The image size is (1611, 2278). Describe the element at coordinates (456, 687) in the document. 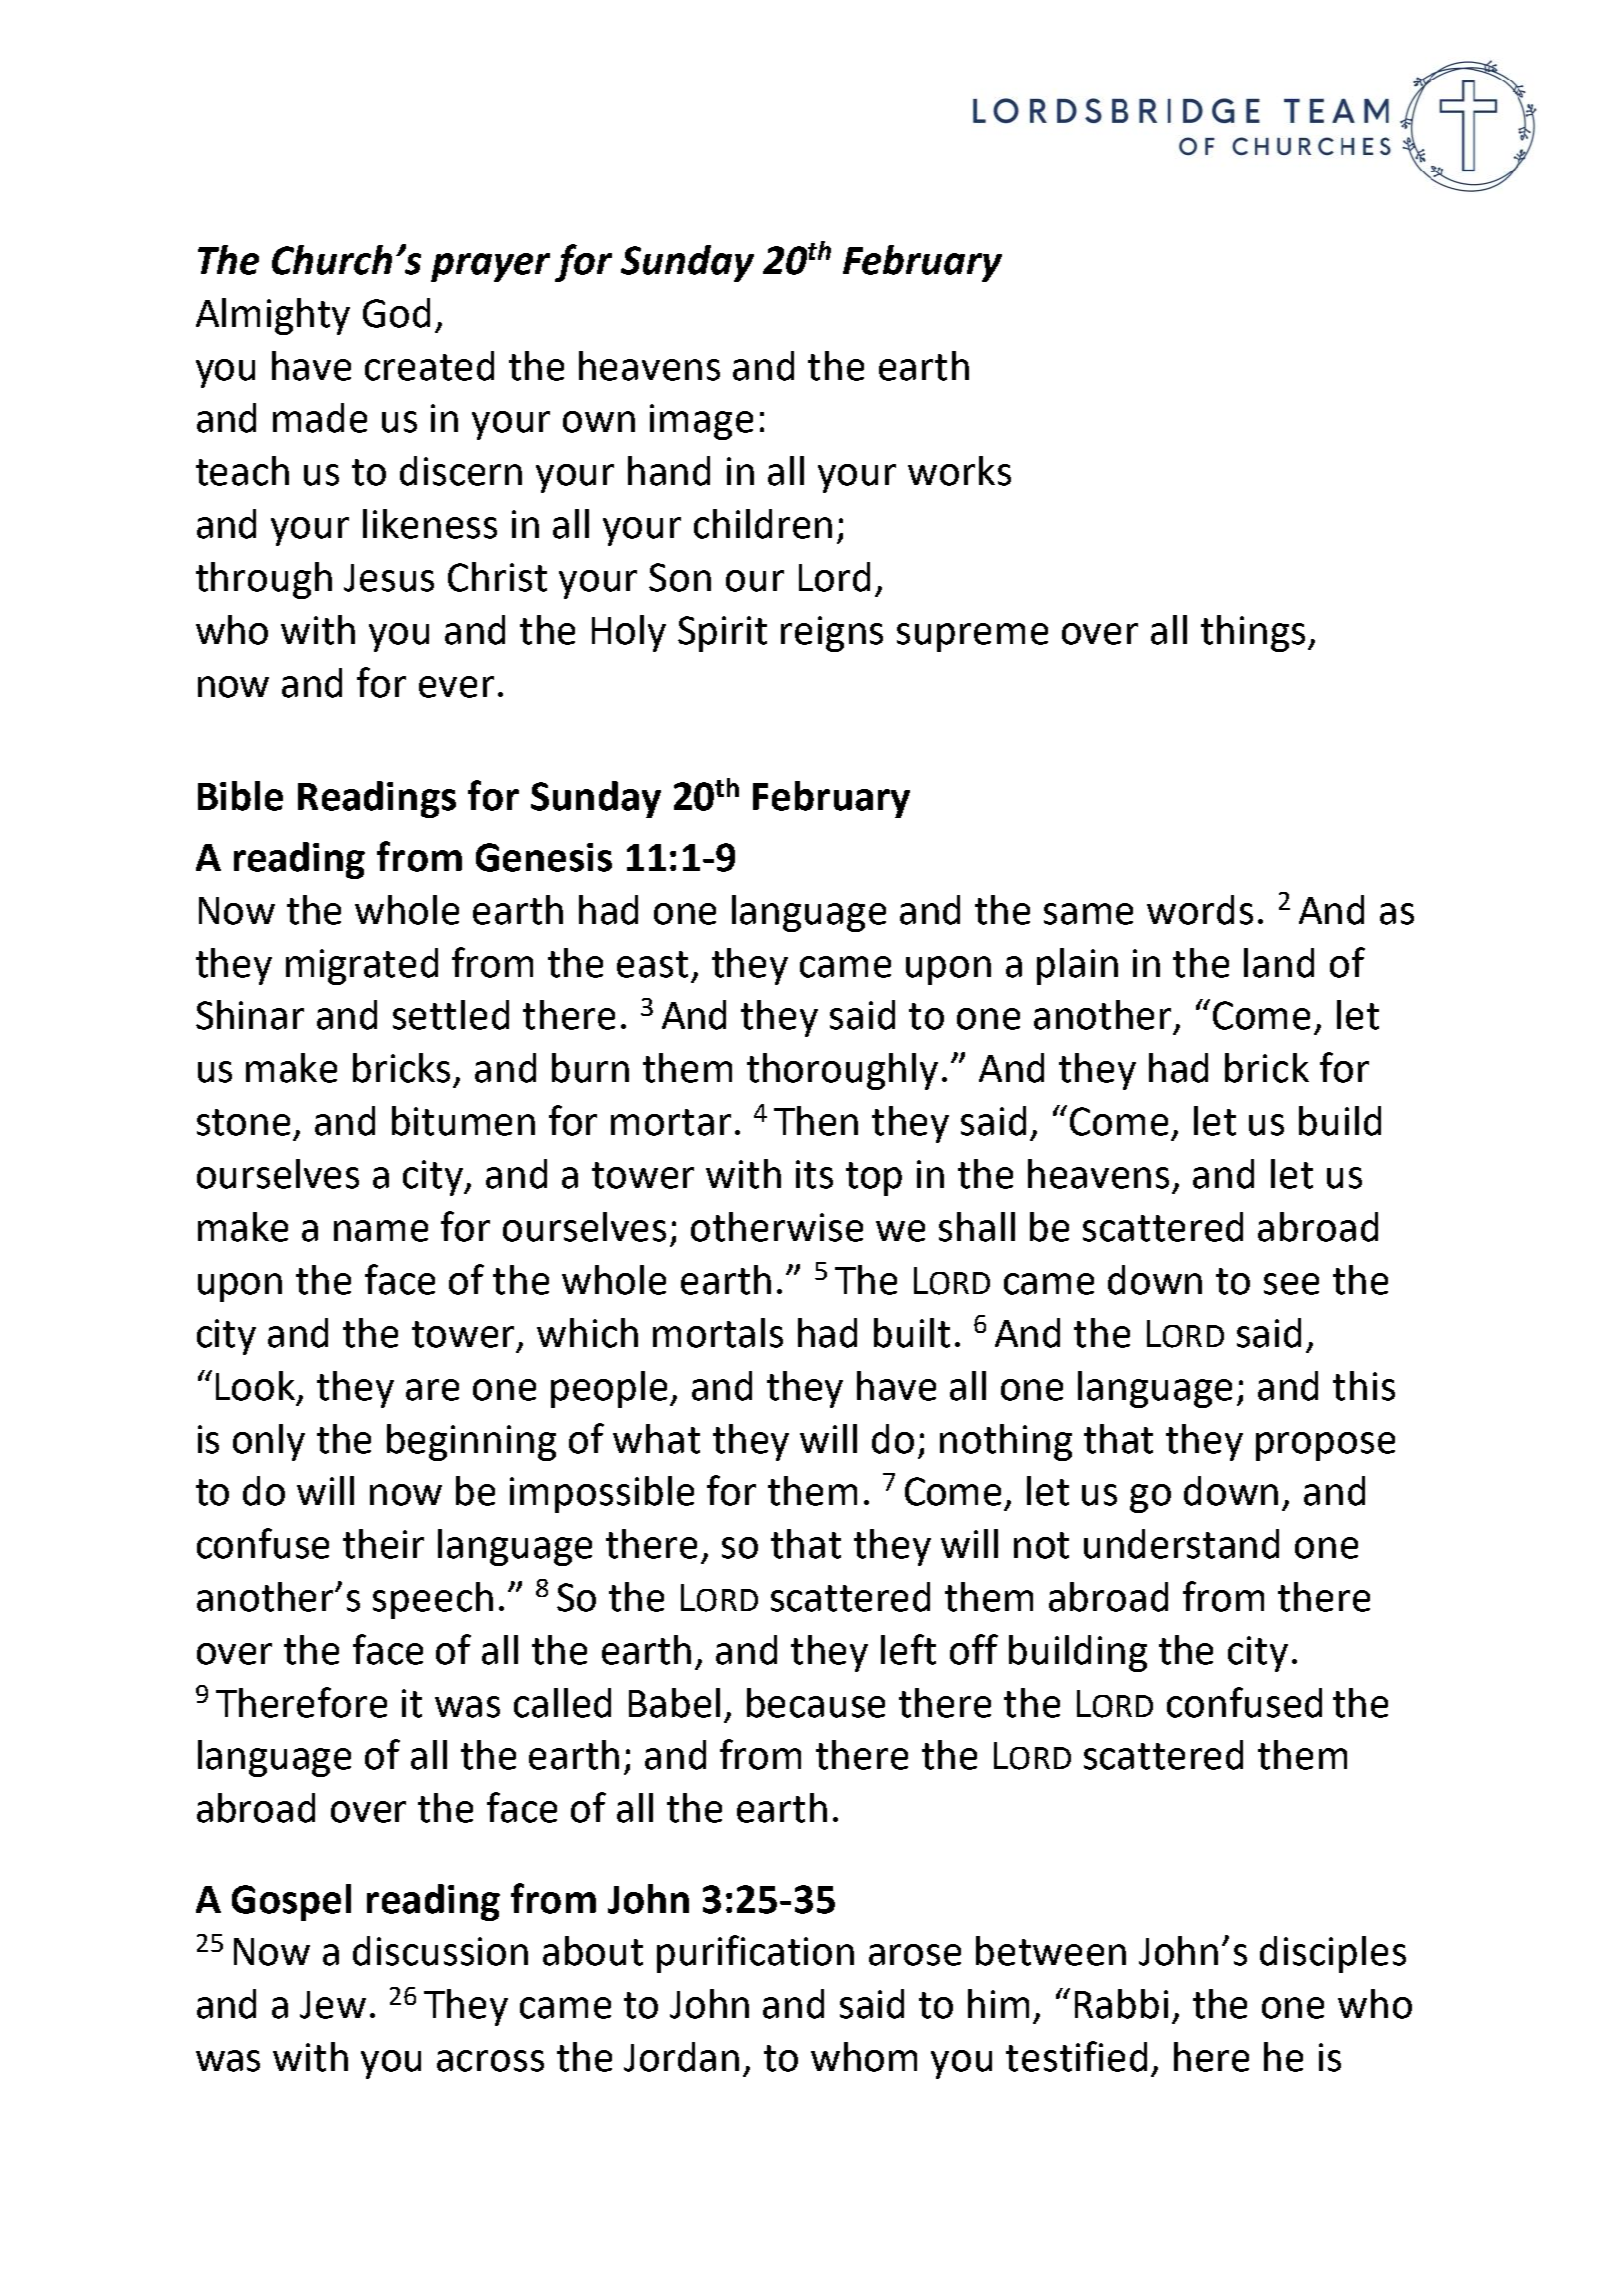

I see `ever` at that location.
